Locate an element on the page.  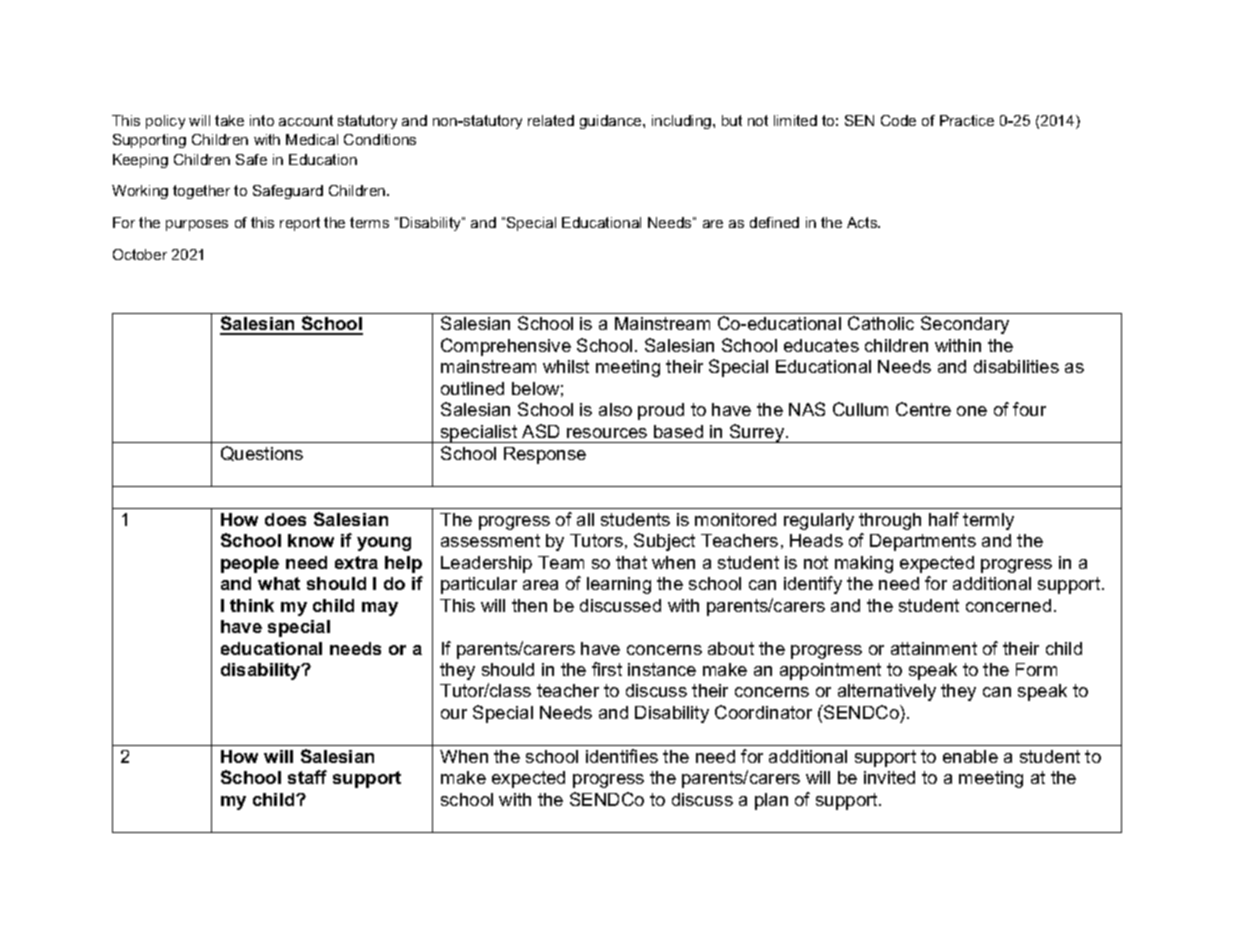
staff is located at coordinates (307, 777).
